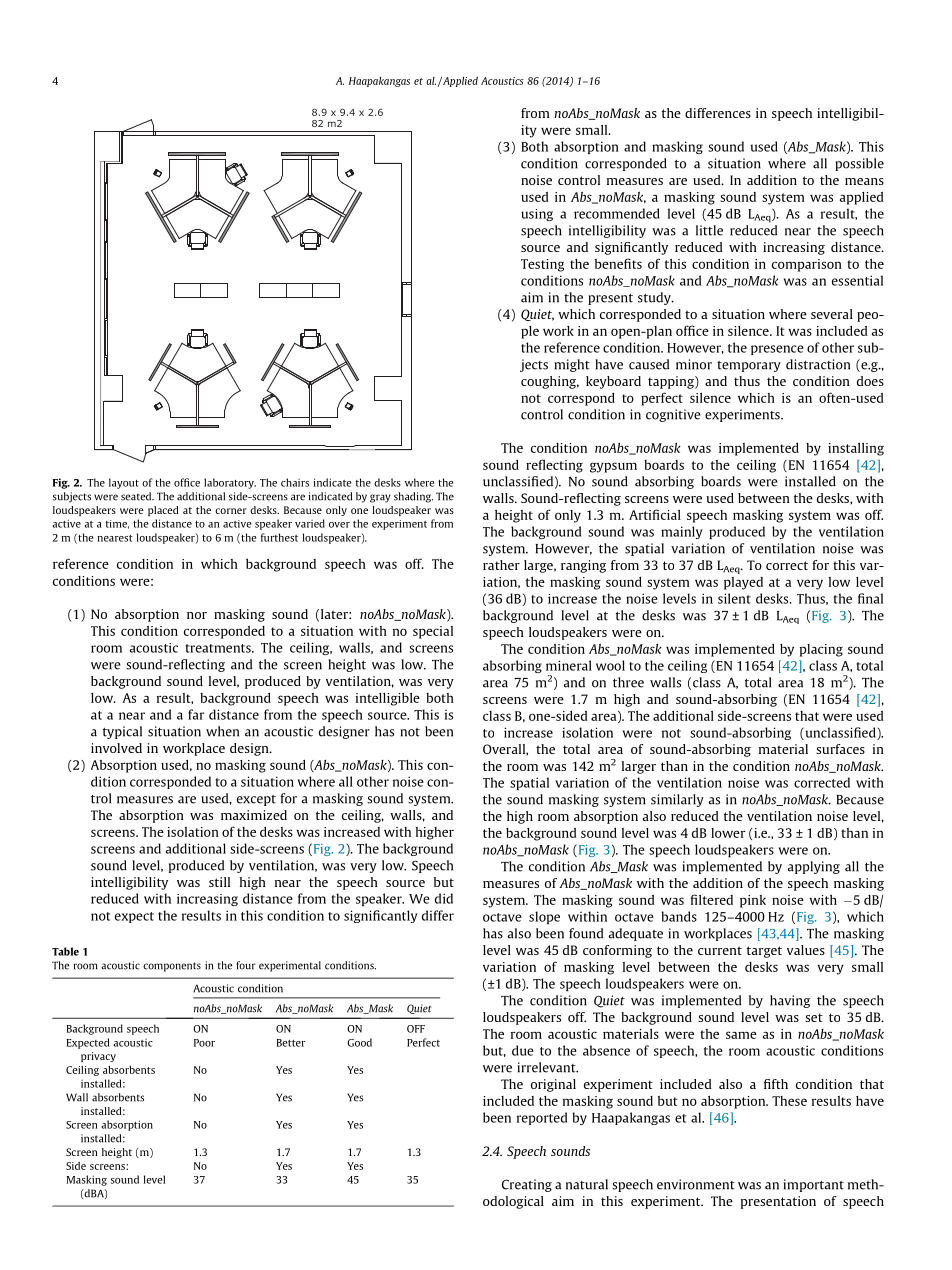 The height and width of the screenshot is (1270, 952). I want to click on placing, so click(821, 650).
